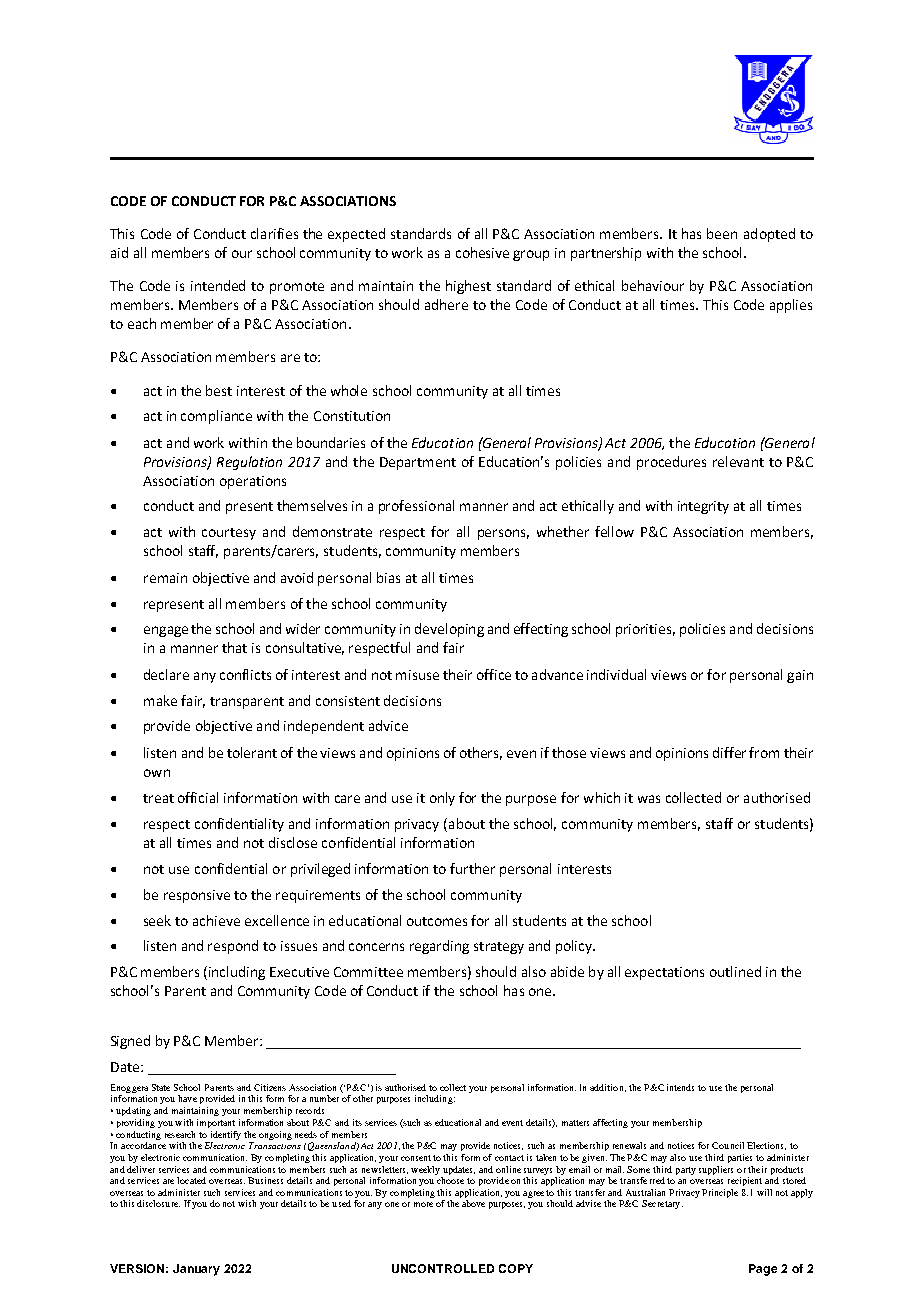 Image resolution: width=924 pixels, height=1308 pixels. What do you see at coordinates (735, 971) in the page?
I see `outlined` at bounding box center [735, 971].
